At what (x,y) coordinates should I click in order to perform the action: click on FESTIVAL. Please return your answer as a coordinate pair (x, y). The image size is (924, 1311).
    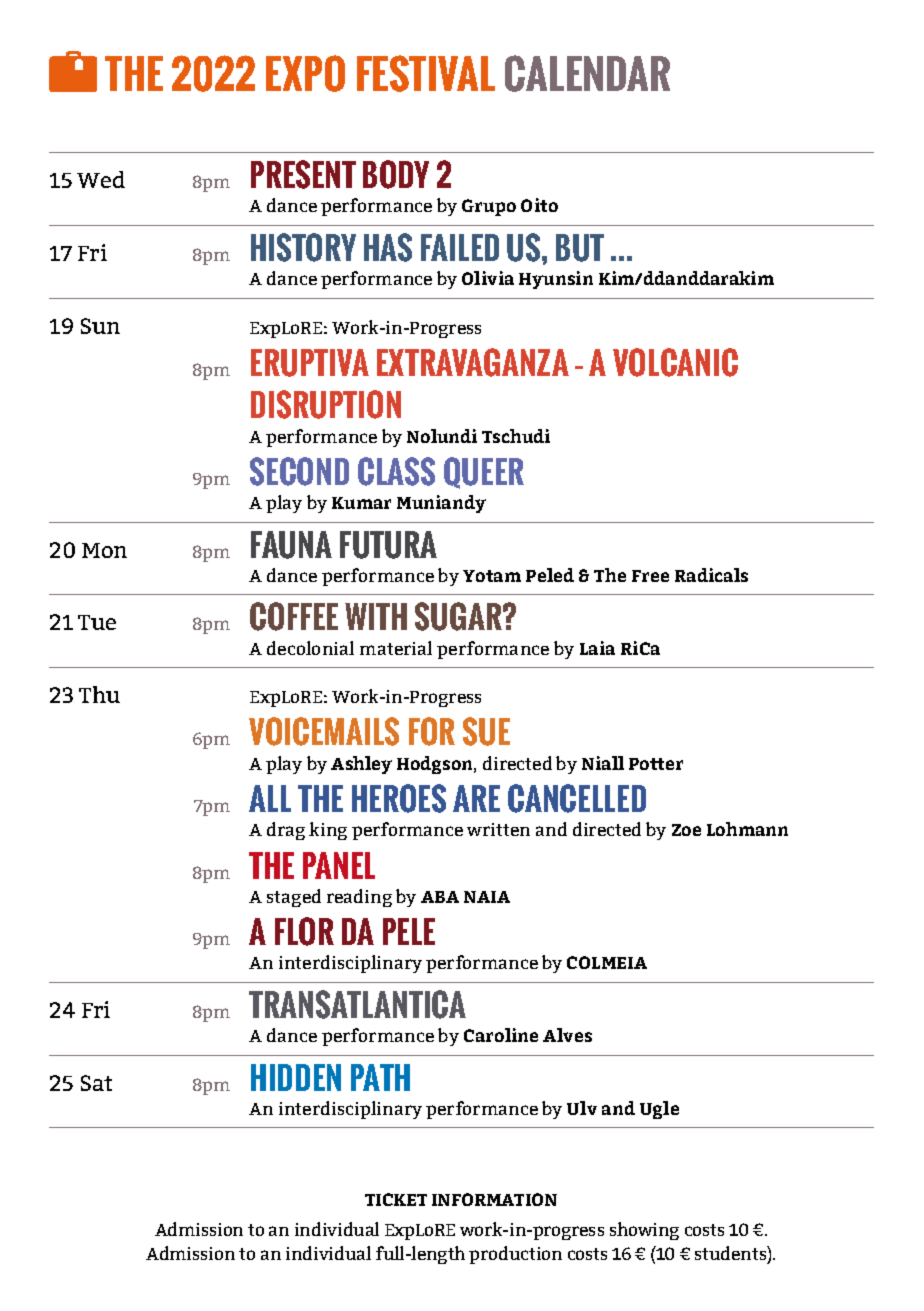
    Looking at the image, I should click on (426, 73).
